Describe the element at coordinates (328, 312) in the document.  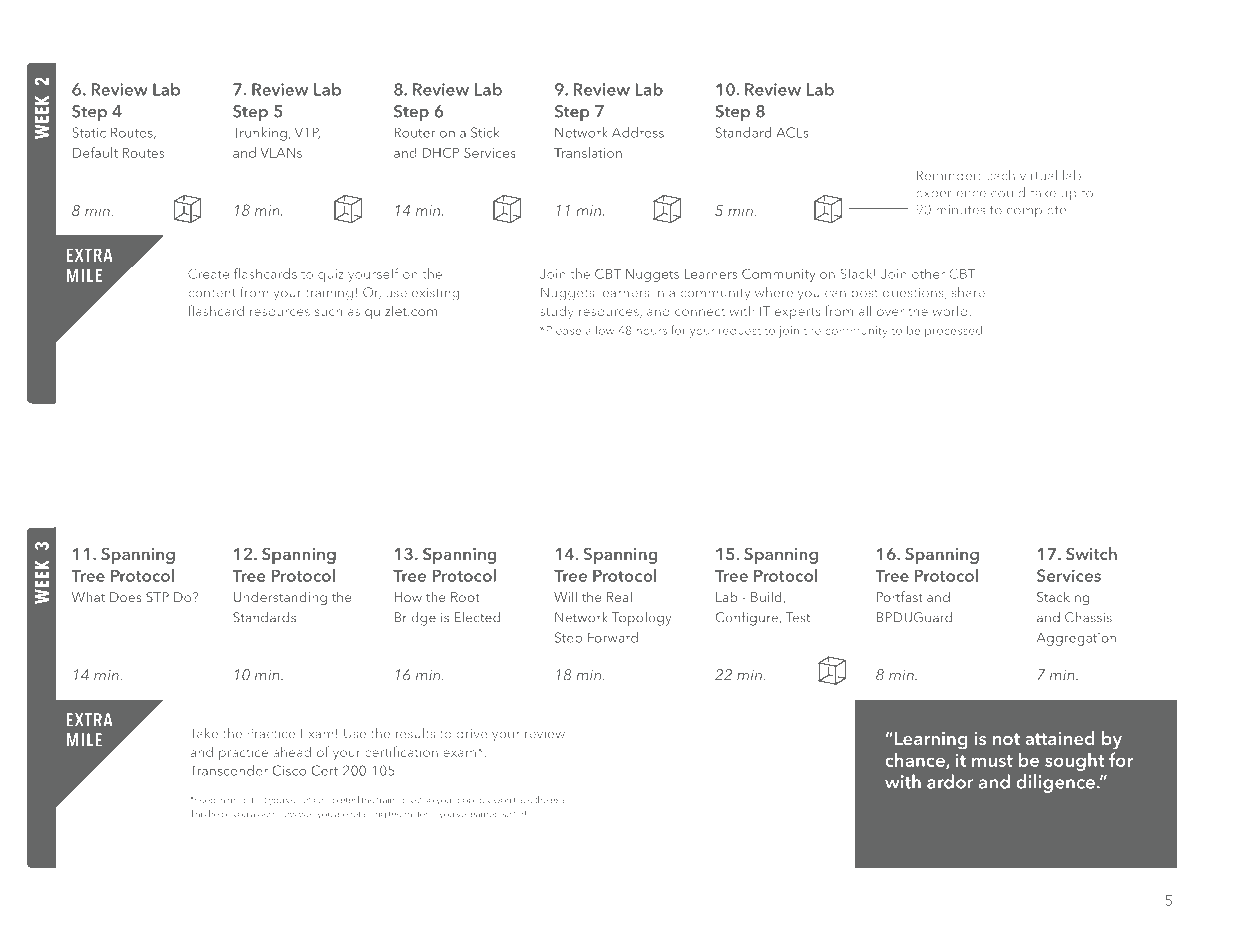
I see `such` at that location.
